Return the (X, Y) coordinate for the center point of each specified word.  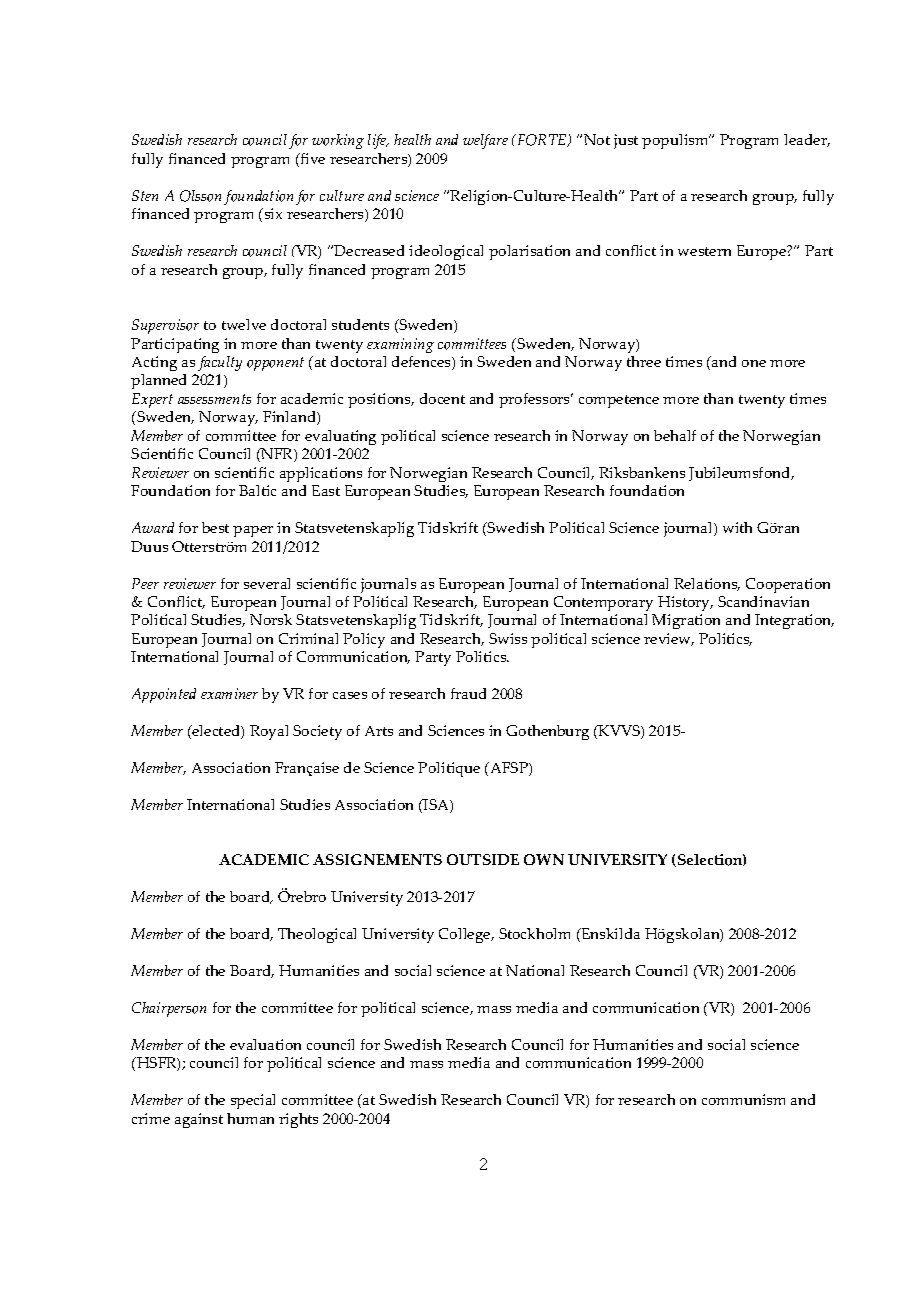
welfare (485, 141)
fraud (468, 693)
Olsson (200, 196)
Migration (686, 621)
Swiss (508, 638)
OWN (544, 859)
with (737, 527)
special (253, 1101)
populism (676, 141)
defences (422, 363)
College (466, 935)
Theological (317, 935)
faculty (220, 363)
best (215, 527)
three (644, 361)
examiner (229, 693)
